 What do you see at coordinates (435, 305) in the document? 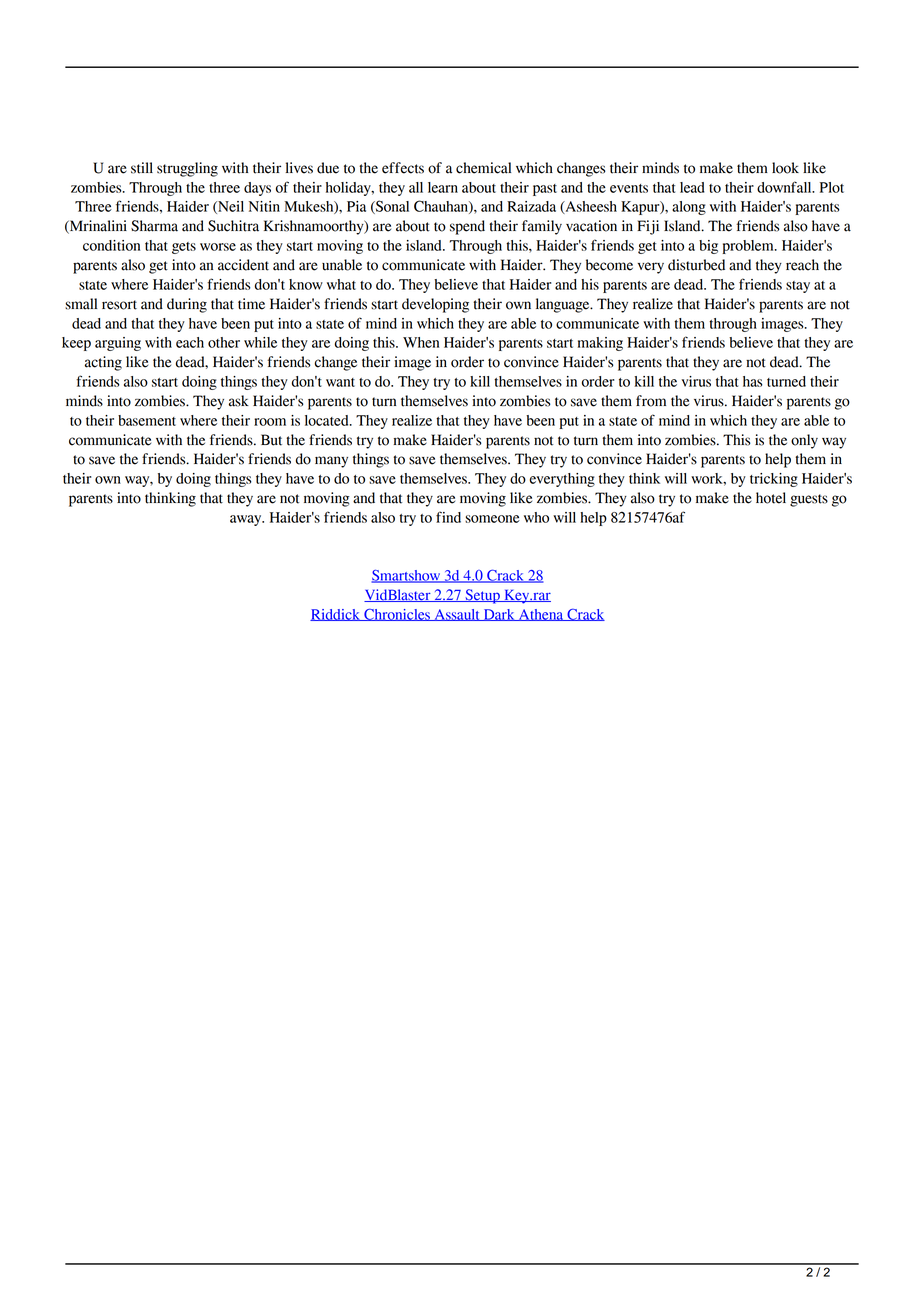
I see `developing` at bounding box center [435, 305].
